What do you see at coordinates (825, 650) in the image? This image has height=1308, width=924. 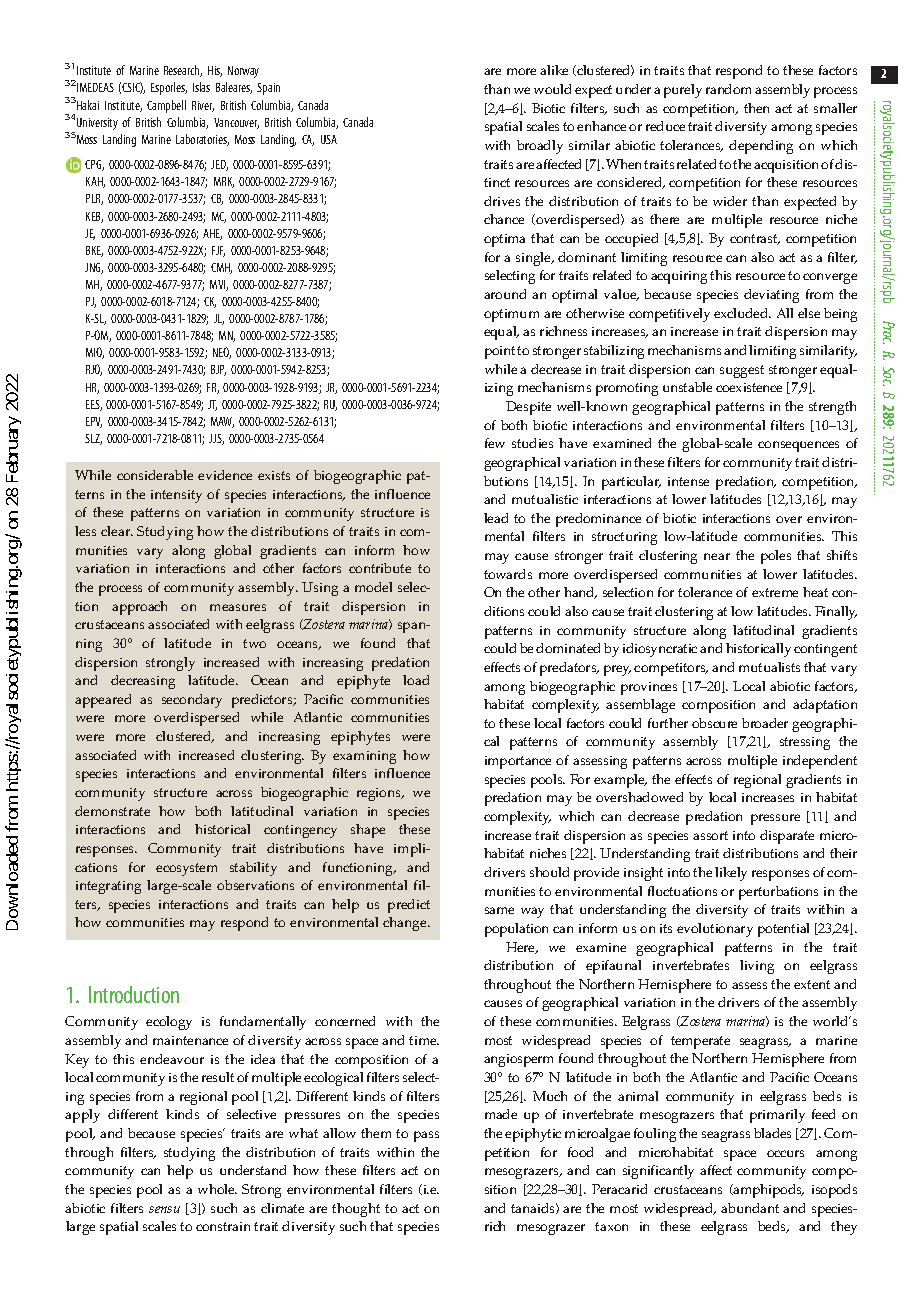 I see `contingent` at bounding box center [825, 650].
